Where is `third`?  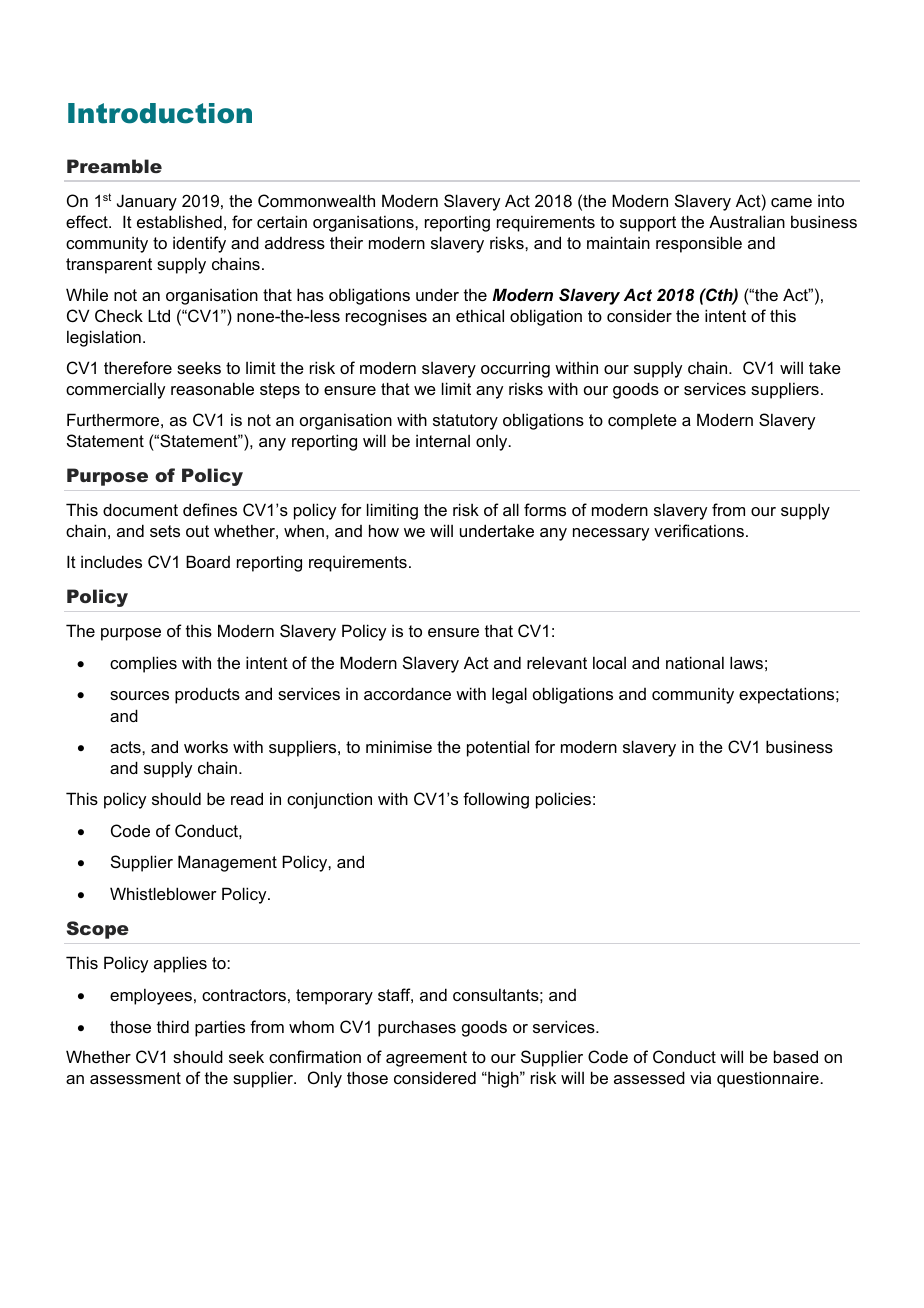 third is located at coordinates (173, 1026).
